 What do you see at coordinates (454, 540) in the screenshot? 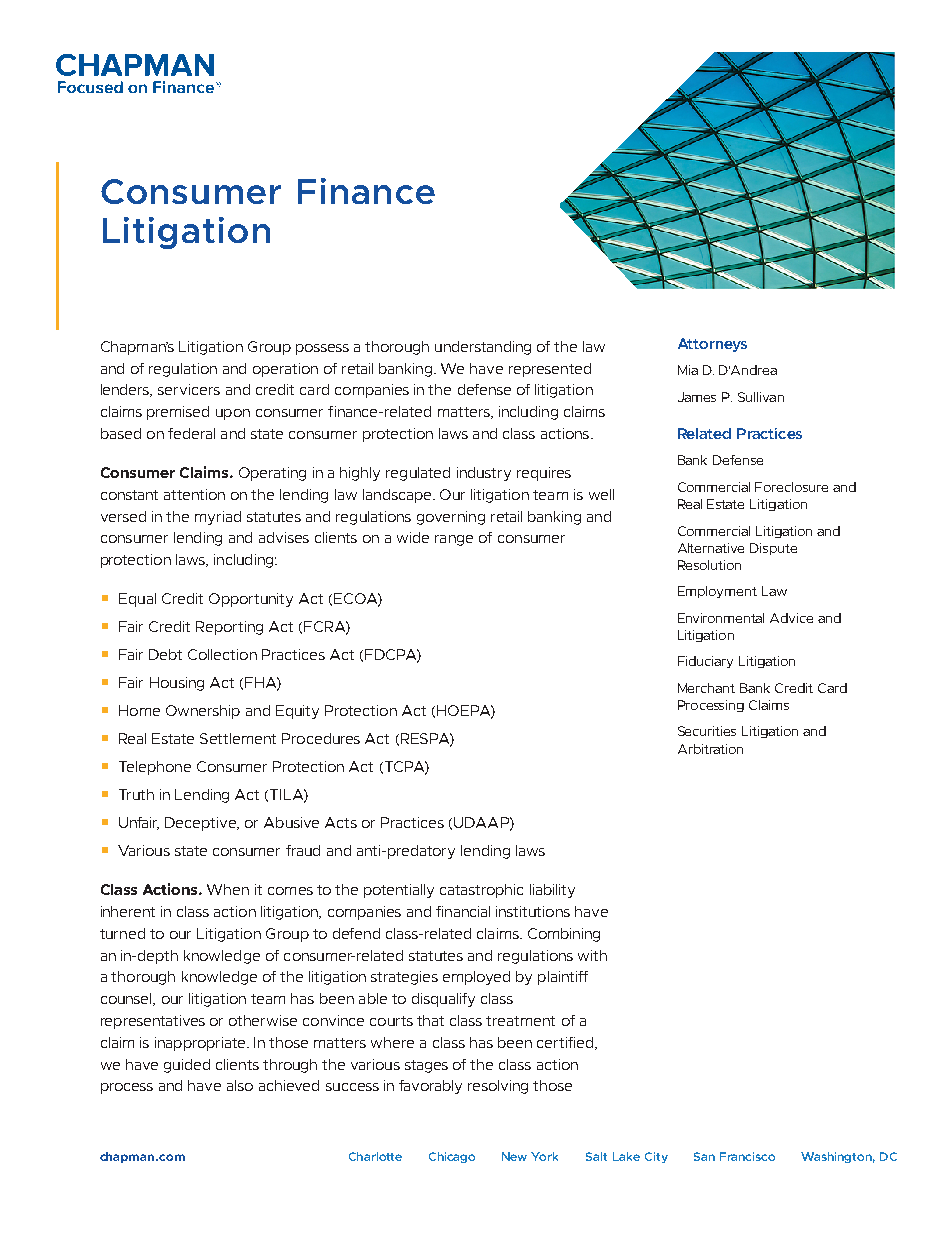
I see `range` at bounding box center [454, 540].
